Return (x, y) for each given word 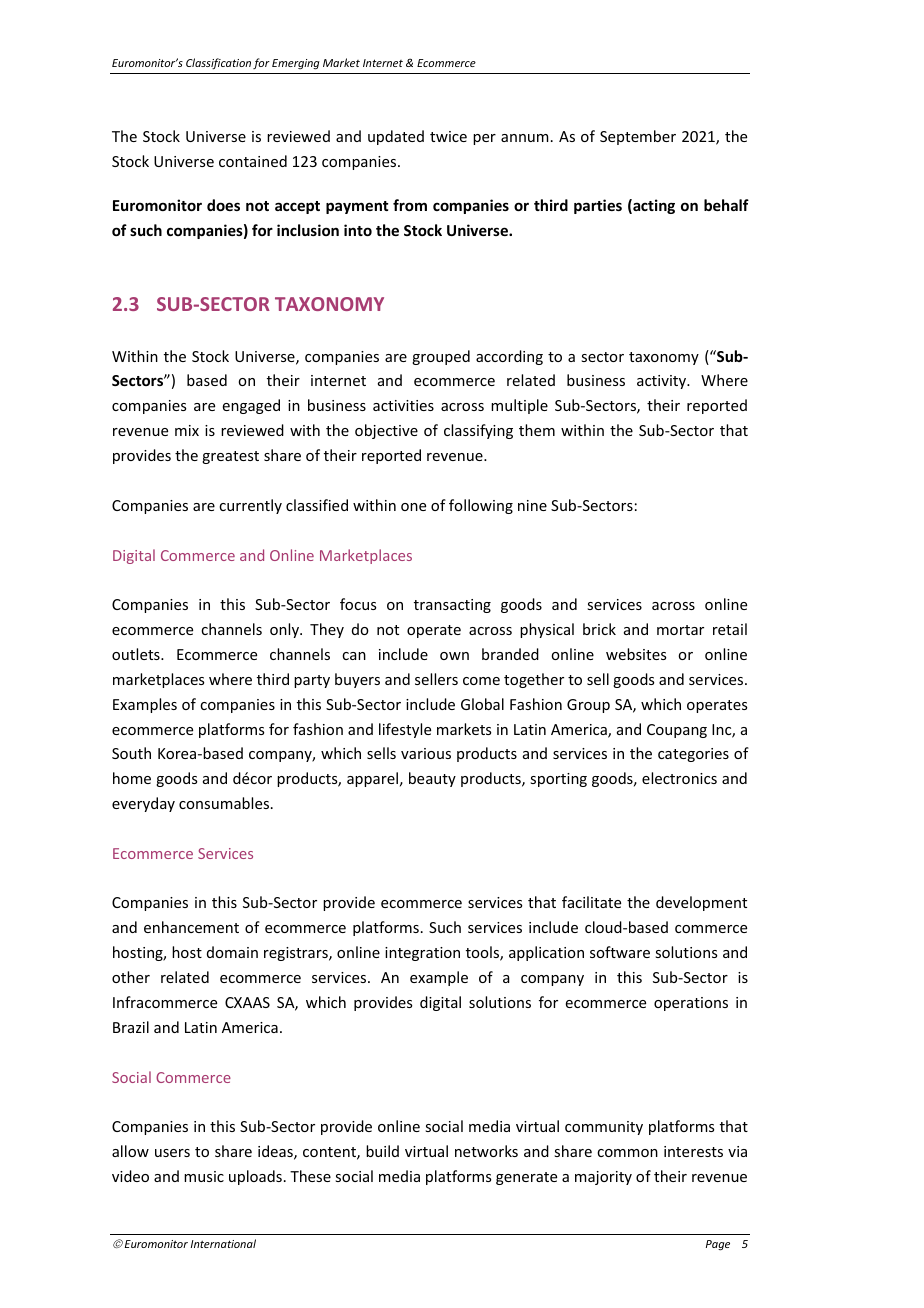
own (454, 656)
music (204, 1176)
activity (663, 382)
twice (448, 136)
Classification (218, 63)
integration (422, 954)
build (382, 1151)
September (638, 137)
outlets (137, 654)
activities (403, 405)
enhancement (191, 927)
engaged (251, 406)
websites (636, 654)
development (701, 903)
